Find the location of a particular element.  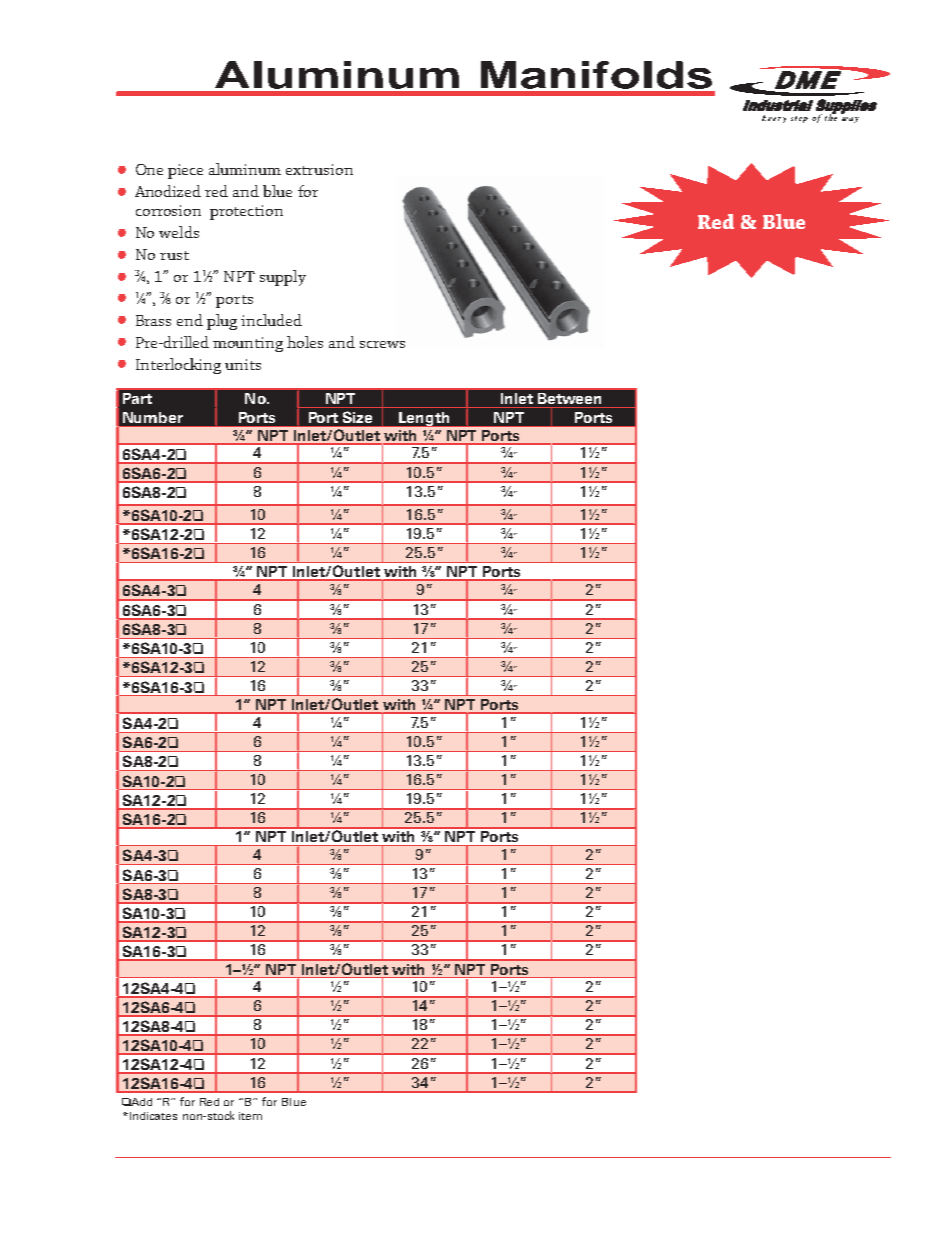

protection is located at coordinates (246, 212).
